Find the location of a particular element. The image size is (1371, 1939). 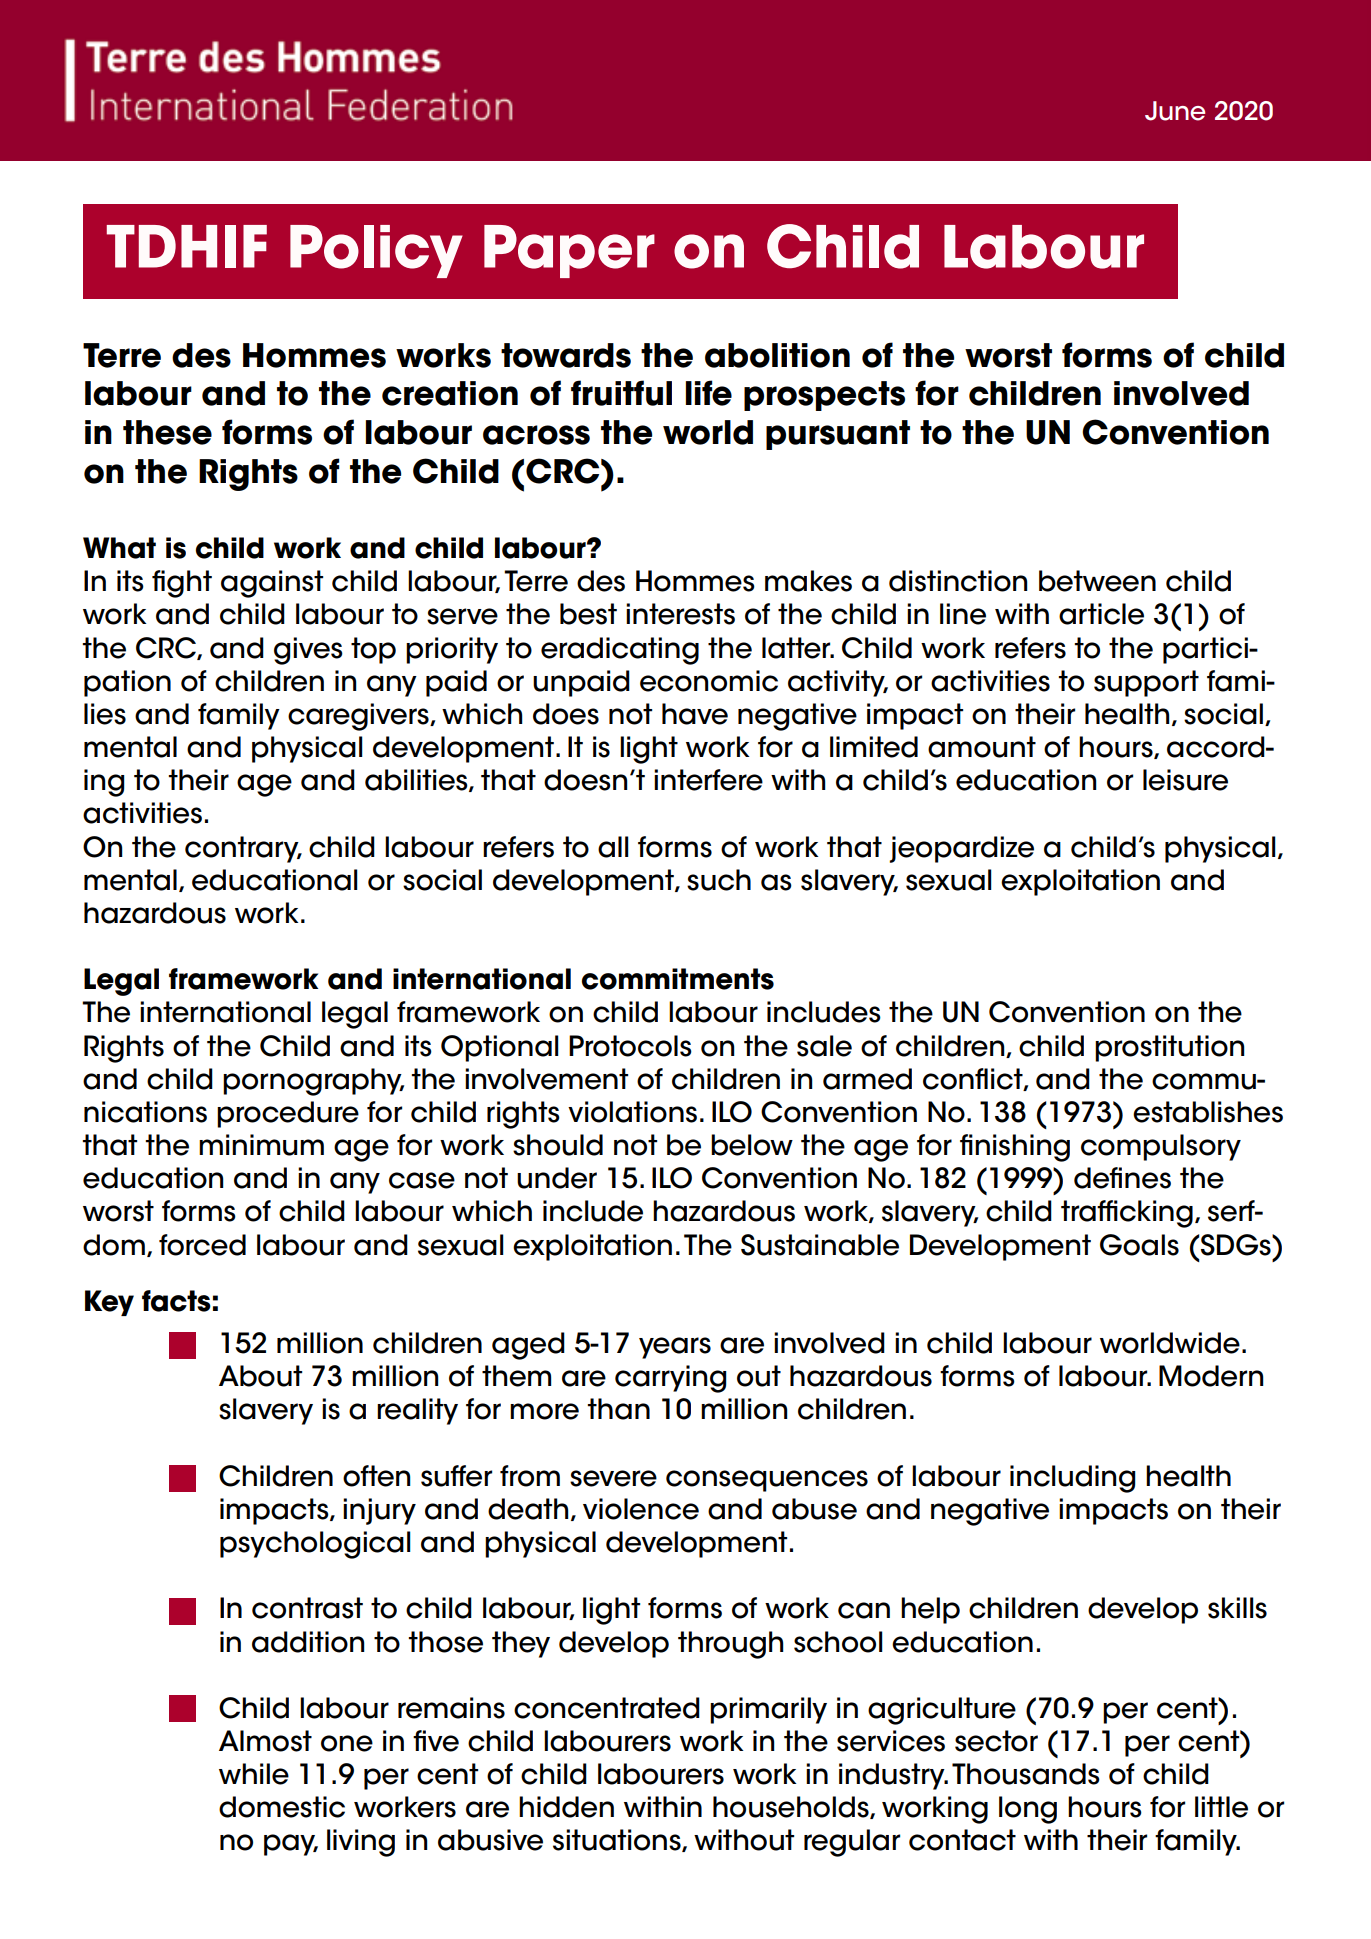

Paper is located at coordinates (569, 251).
